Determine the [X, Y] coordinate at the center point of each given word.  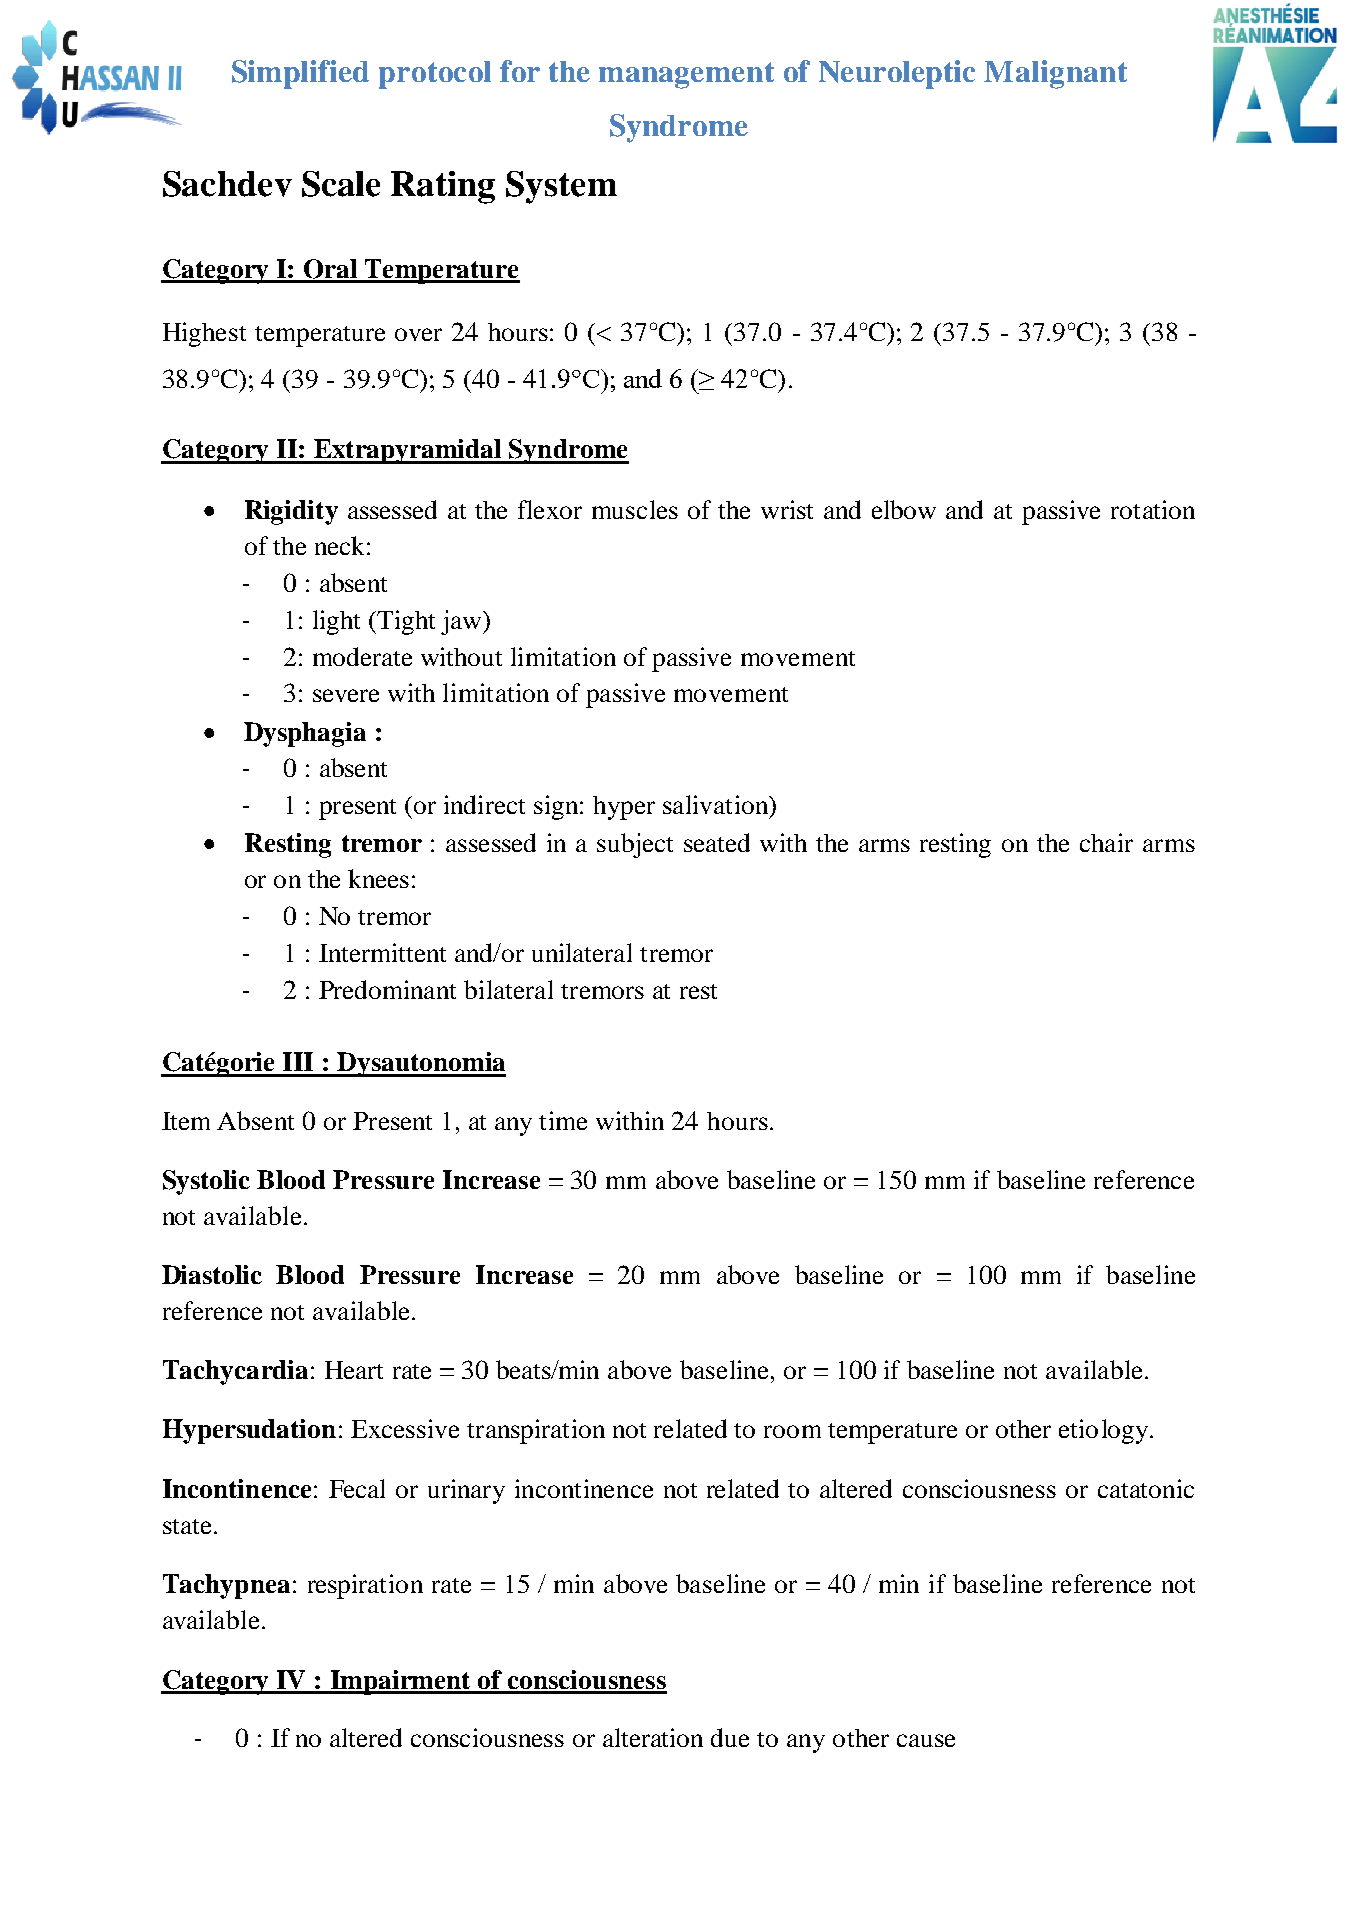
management [686, 75]
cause [926, 1740]
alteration [653, 1737]
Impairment [400, 1682]
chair [1106, 842]
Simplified [300, 74]
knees [378, 878]
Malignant [1055, 74]
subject [635, 845]
